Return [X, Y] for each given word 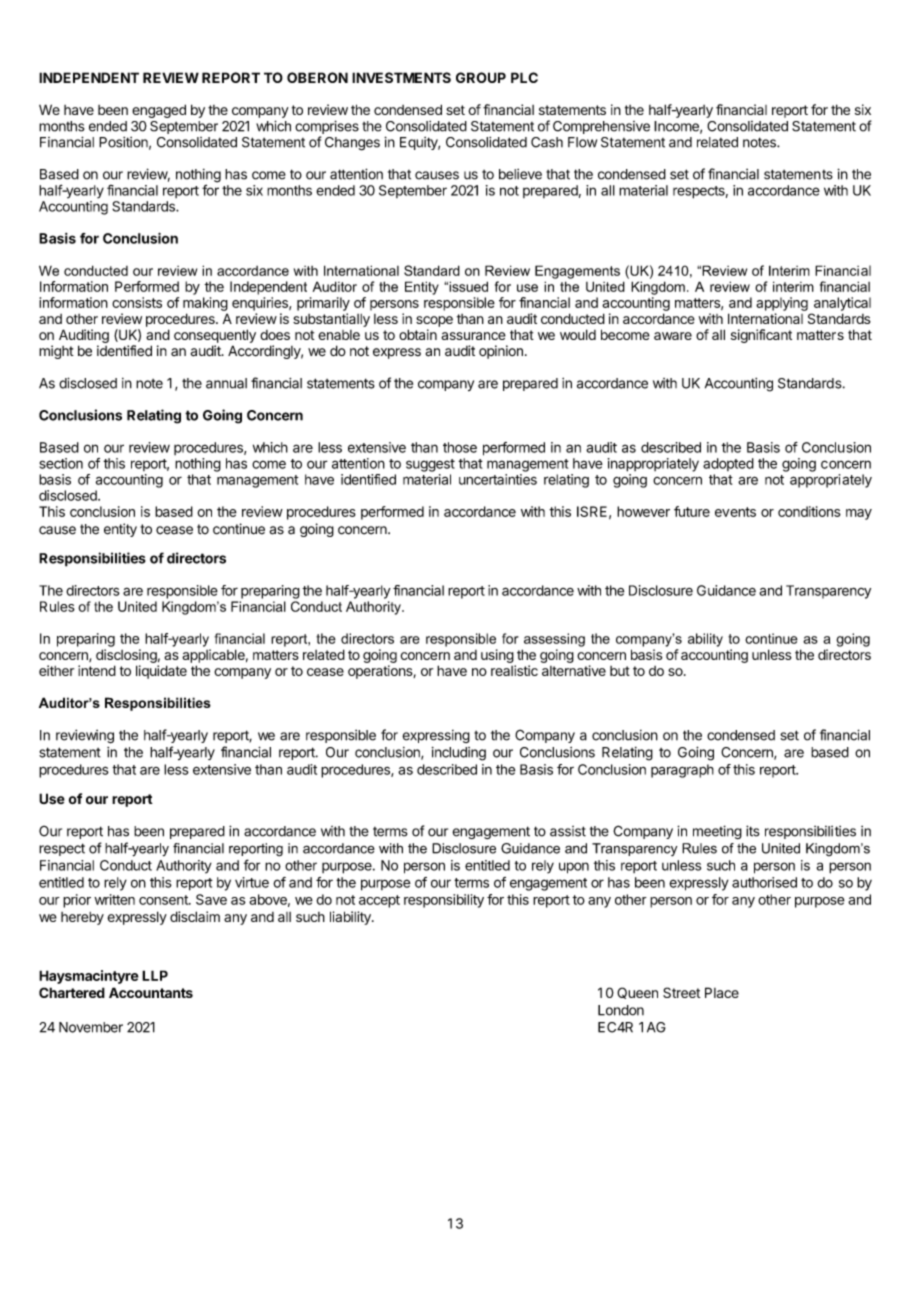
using [497, 656]
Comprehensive [601, 127]
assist [568, 831]
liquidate [161, 672]
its [752, 831]
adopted [728, 464]
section [61, 463]
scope [434, 321]
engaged [159, 111]
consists [137, 302]
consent [164, 900]
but [620, 671]
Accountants [151, 992]
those [460, 447]
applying [782, 304]
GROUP [481, 77]
